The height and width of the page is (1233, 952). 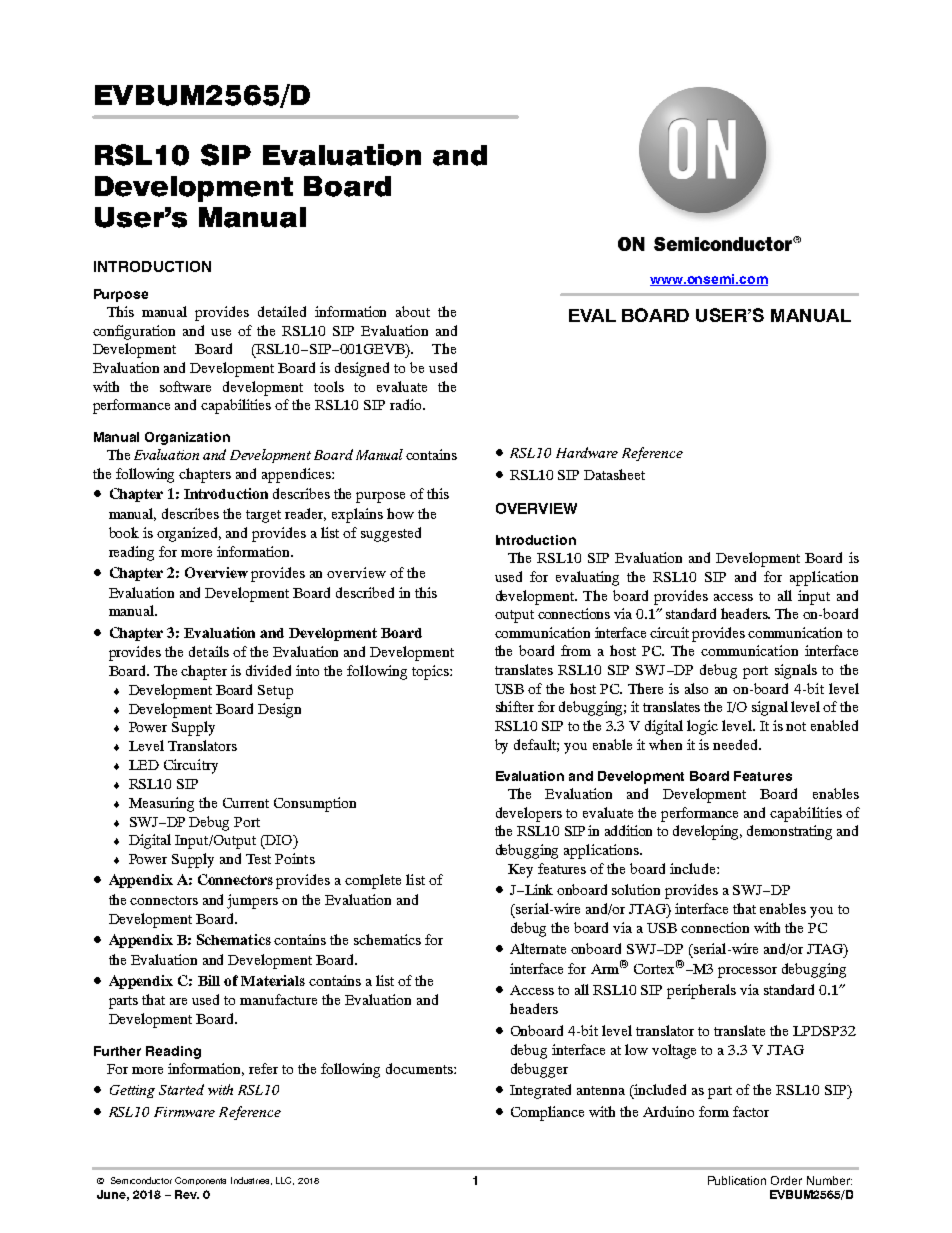 What do you see at coordinates (200, 1181) in the page?
I see `Components` at bounding box center [200, 1181].
